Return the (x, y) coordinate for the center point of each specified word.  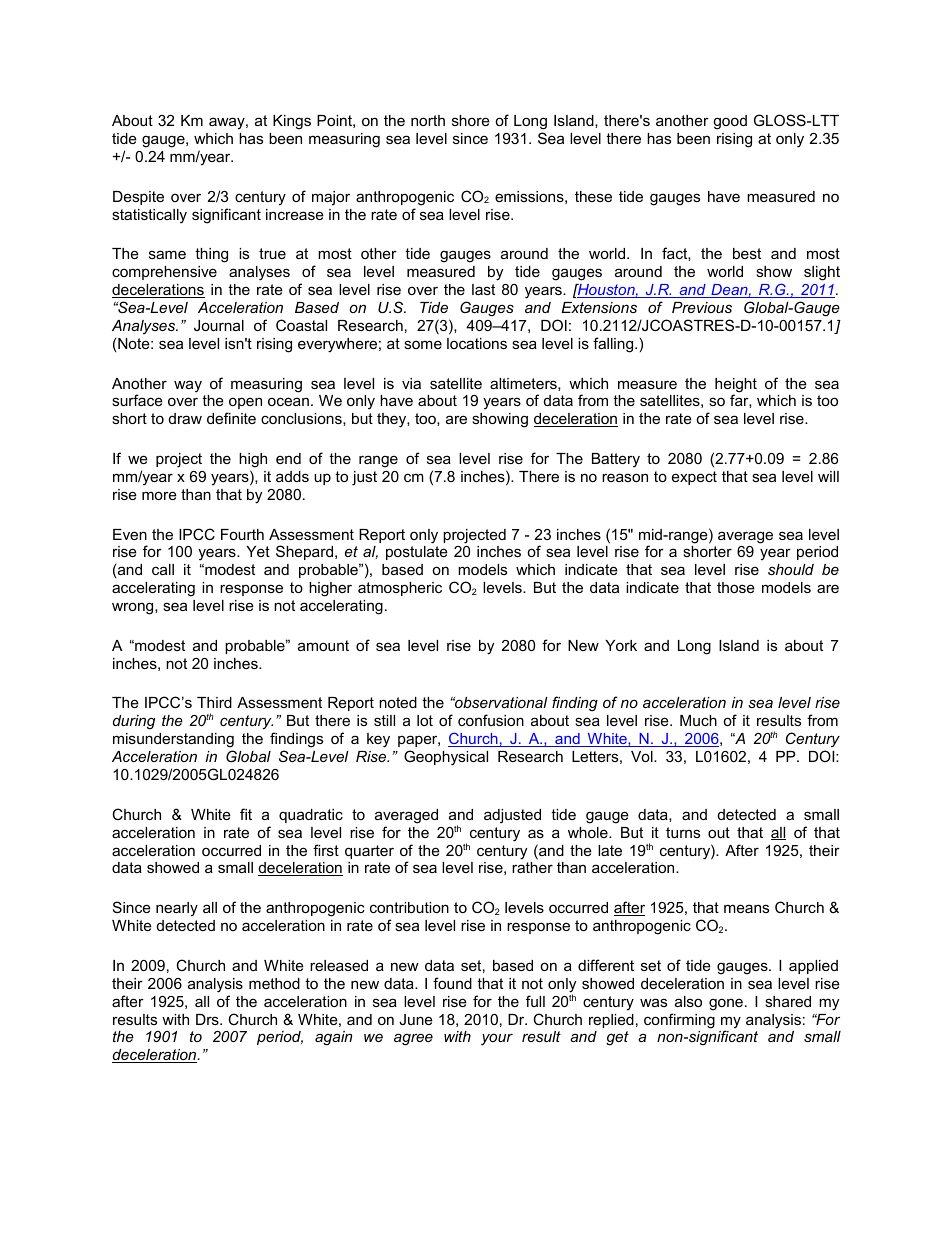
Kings (292, 122)
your (497, 1039)
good (730, 122)
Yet (258, 551)
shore (471, 120)
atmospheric (400, 589)
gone (726, 1004)
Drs (208, 1019)
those (736, 587)
